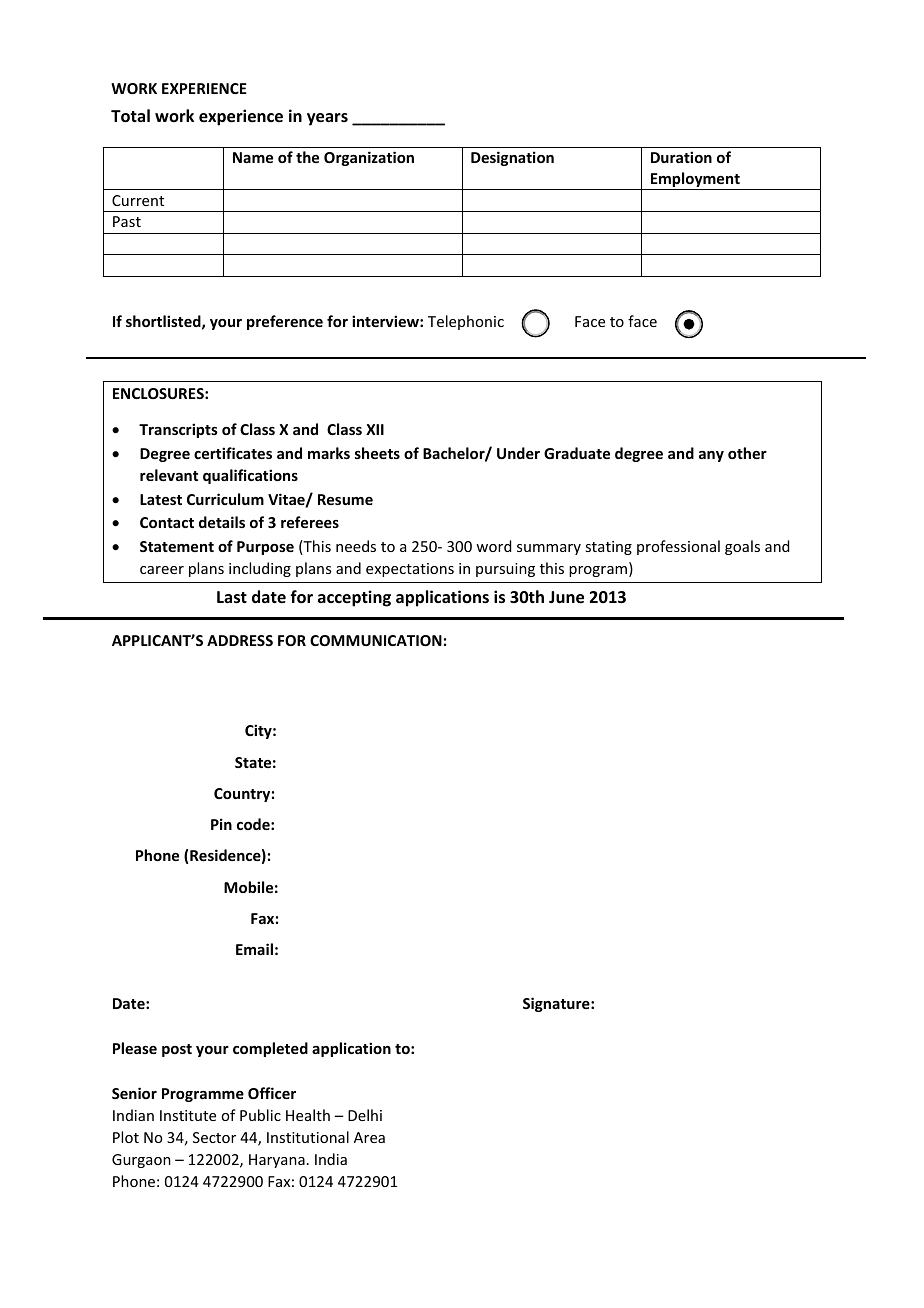 The image size is (924, 1308). I want to click on Sector, so click(214, 1137).
